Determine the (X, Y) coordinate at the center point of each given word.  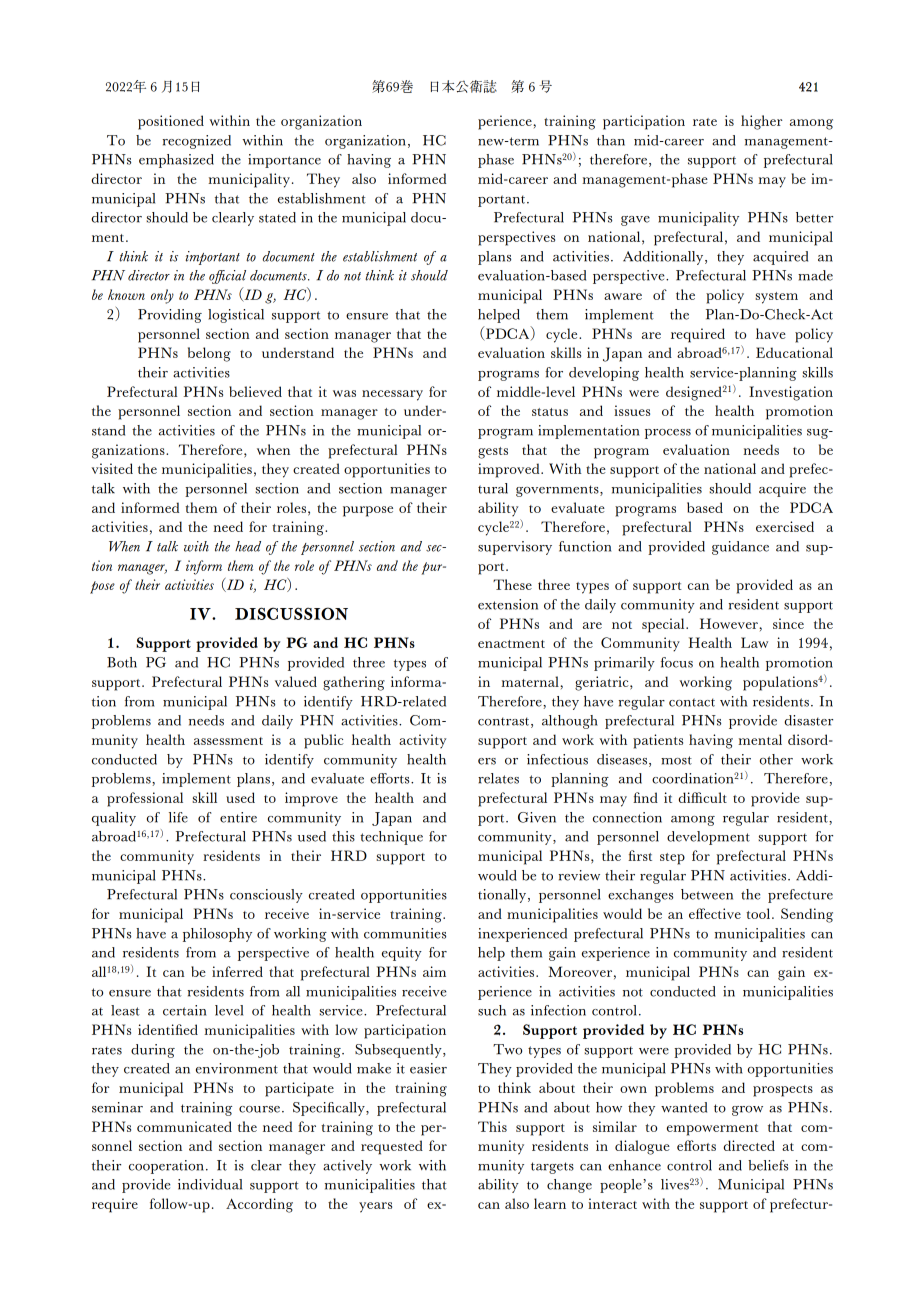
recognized (197, 142)
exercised (785, 526)
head (248, 546)
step (672, 859)
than (611, 140)
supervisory (515, 548)
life (178, 817)
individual (210, 1184)
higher (761, 122)
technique (391, 838)
